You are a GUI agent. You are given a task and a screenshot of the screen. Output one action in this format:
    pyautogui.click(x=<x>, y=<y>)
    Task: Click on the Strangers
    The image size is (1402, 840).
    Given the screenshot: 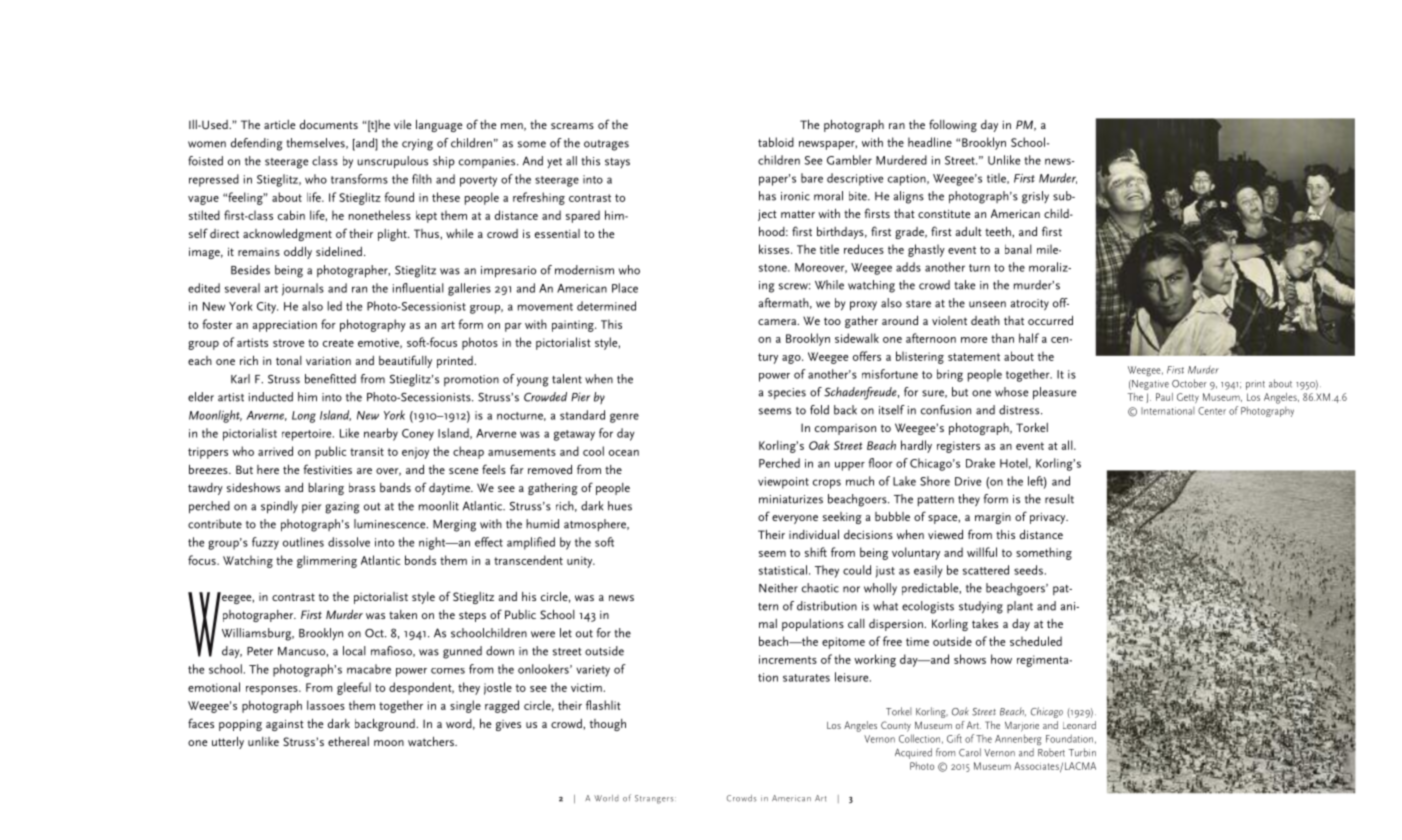 What is the action you would take?
    pyautogui.click(x=655, y=799)
